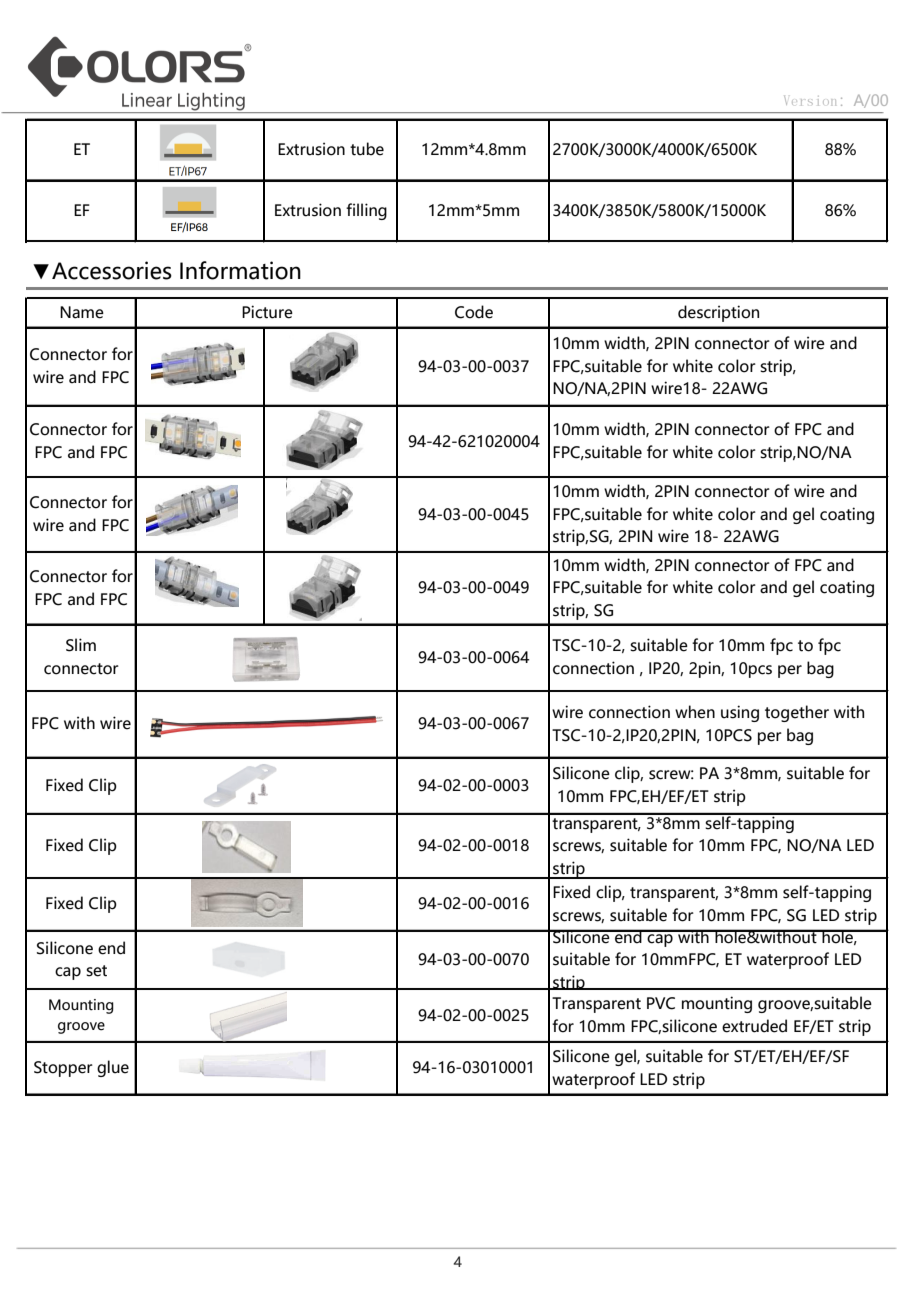 The width and height of the image is (924, 1308). What do you see at coordinates (81, 645) in the image?
I see `Slim` at bounding box center [81, 645].
